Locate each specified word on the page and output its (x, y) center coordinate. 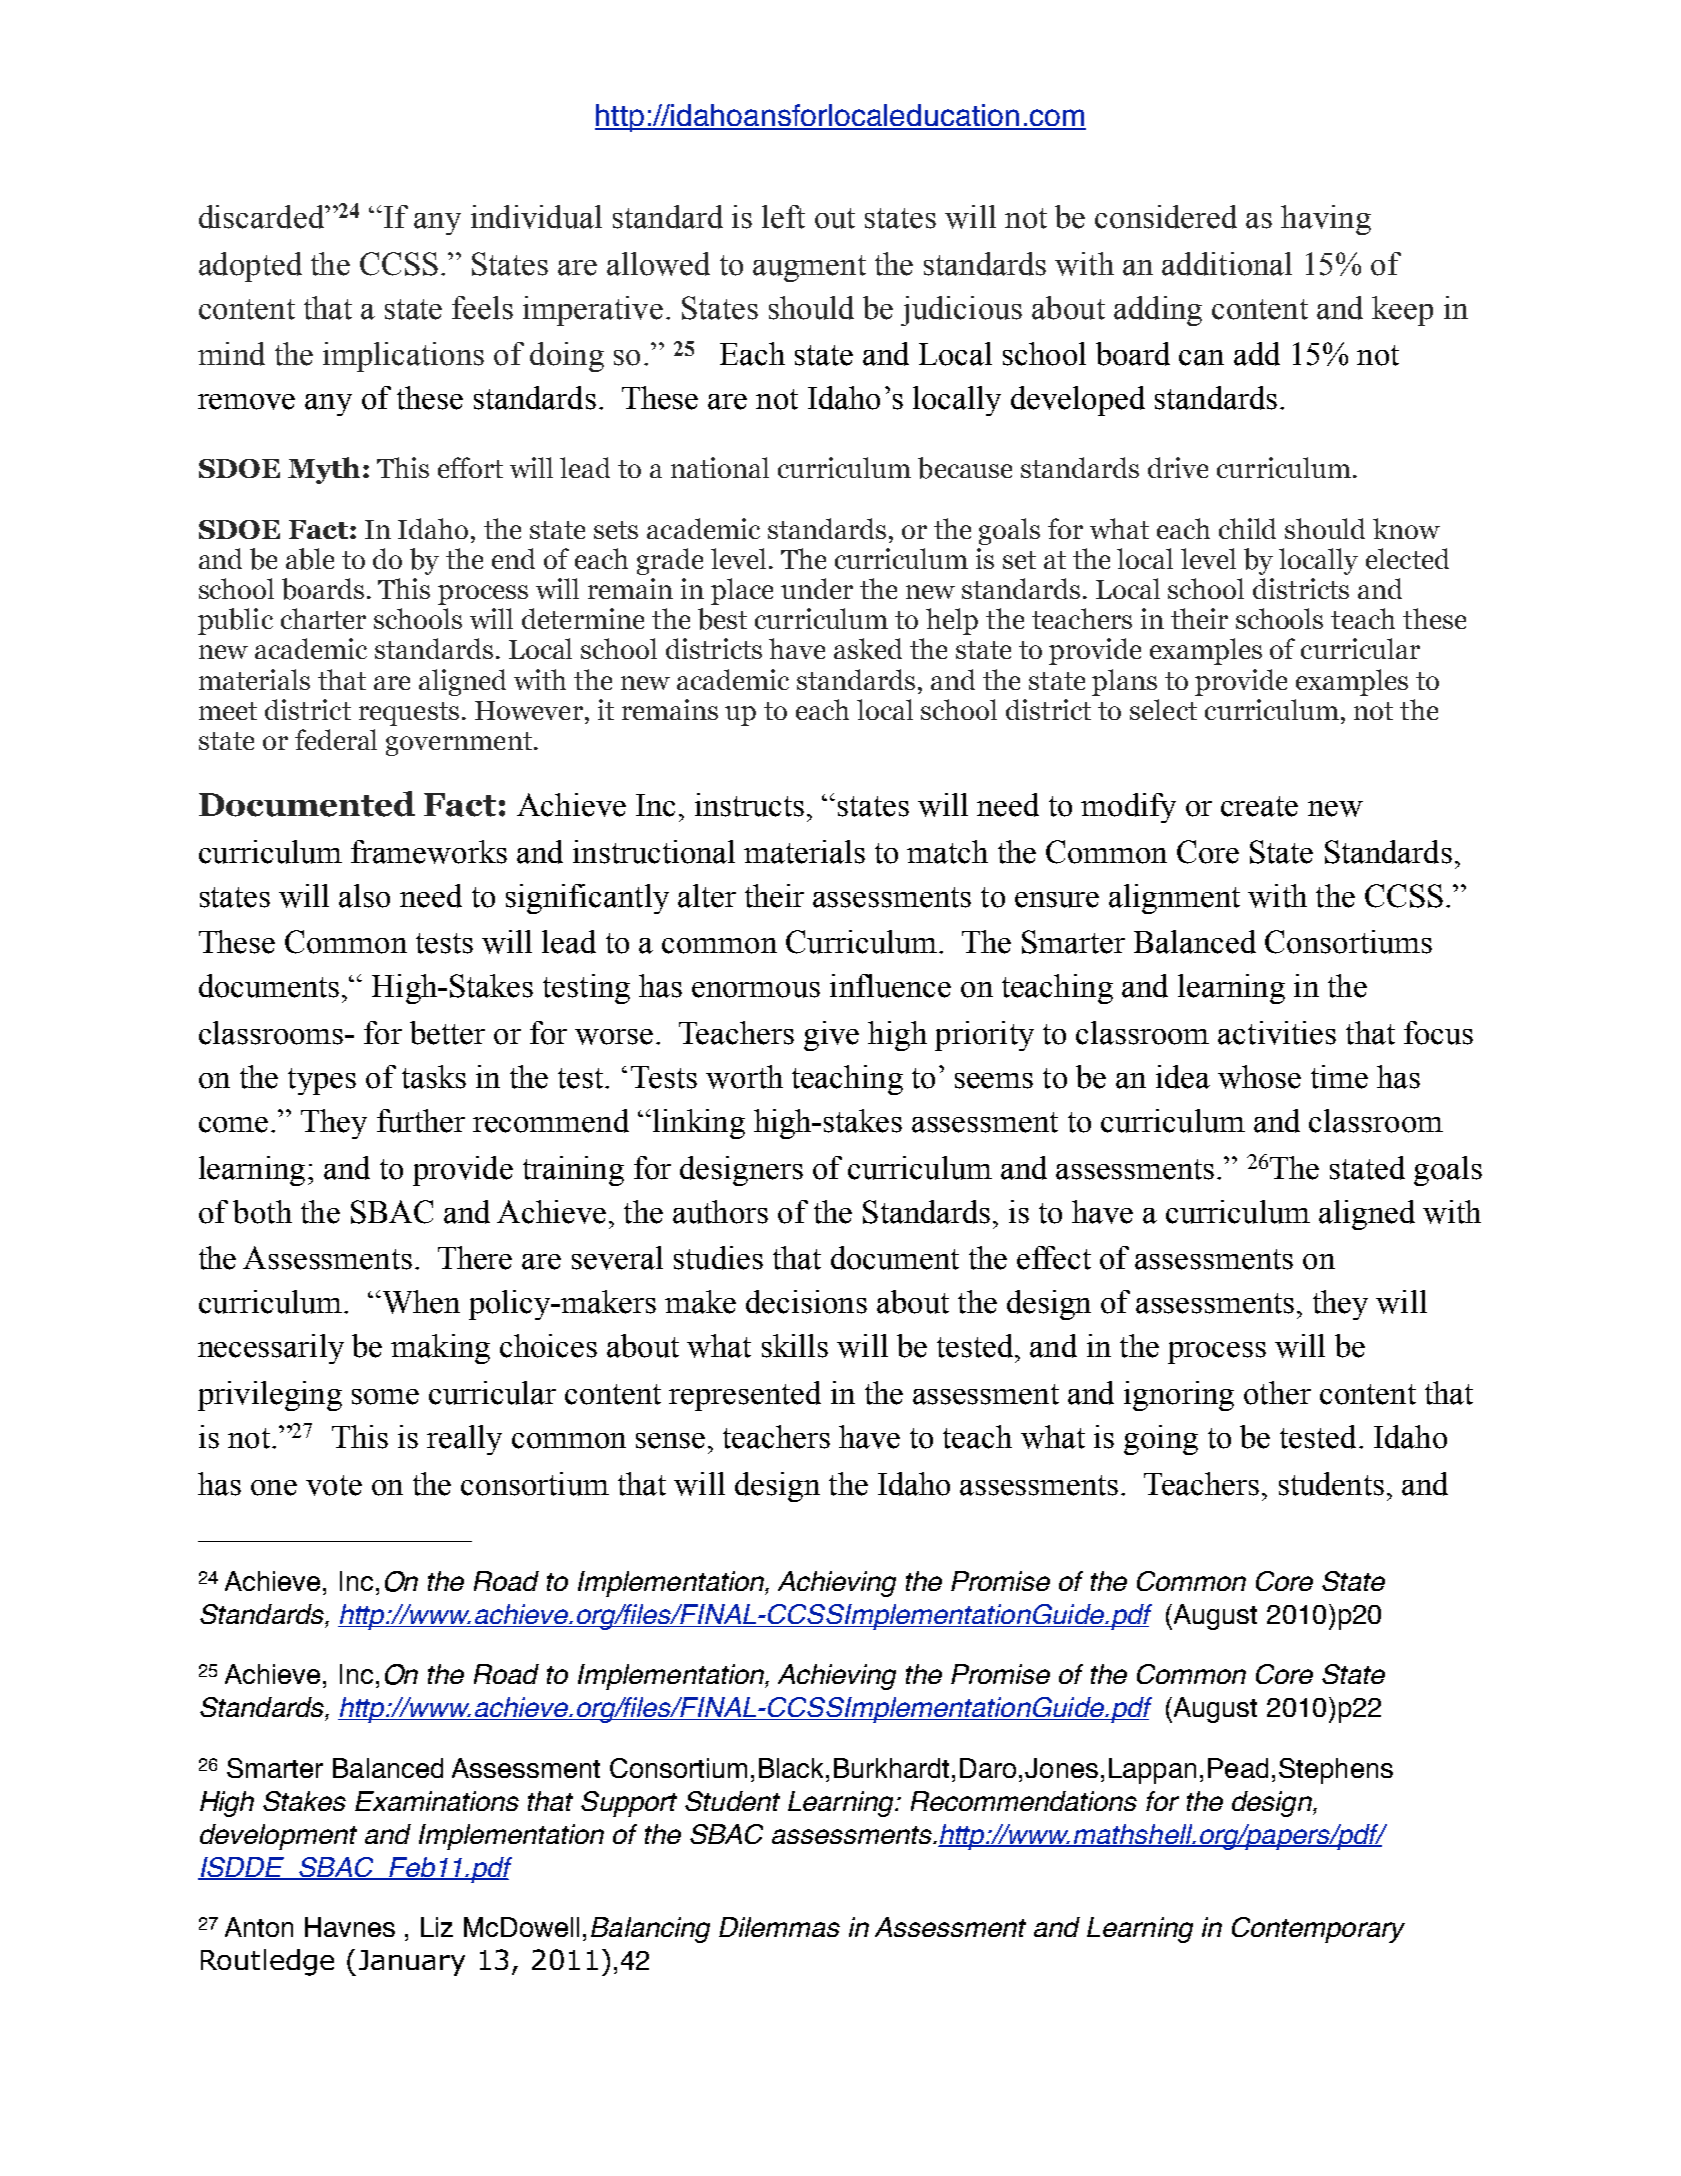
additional (1227, 264)
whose (1259, 1077)
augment (809, 268)
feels (482, 308)
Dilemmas (779, 1927)
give (831, 1036)
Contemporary (1318, 1930)
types (322, 1081)
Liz (437, 1927)
